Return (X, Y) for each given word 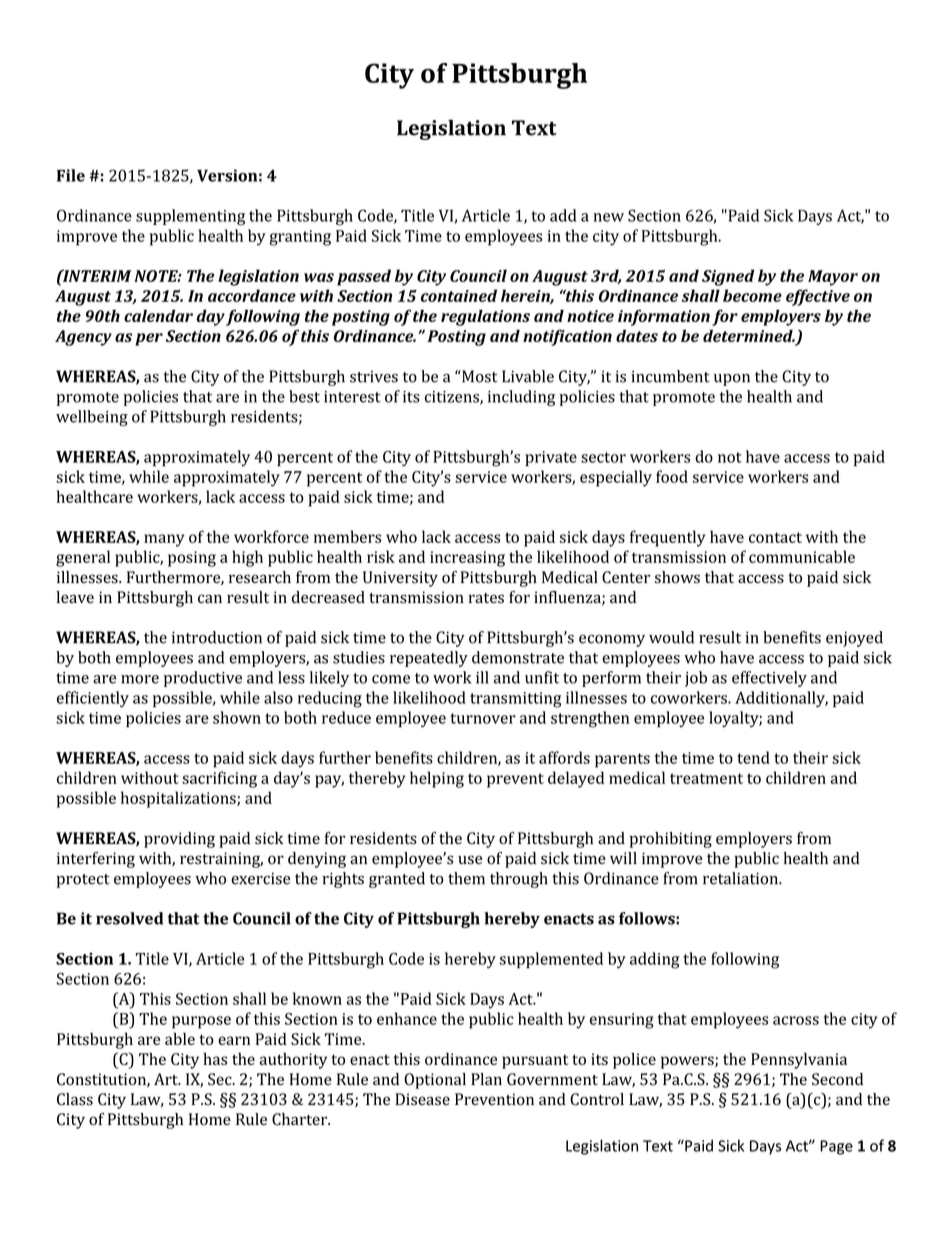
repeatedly (429, 659)
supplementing (190, 217)
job (696, 679)
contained (459, 295)
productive (203, 679)
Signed (728, 277)
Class (75, 1099)
